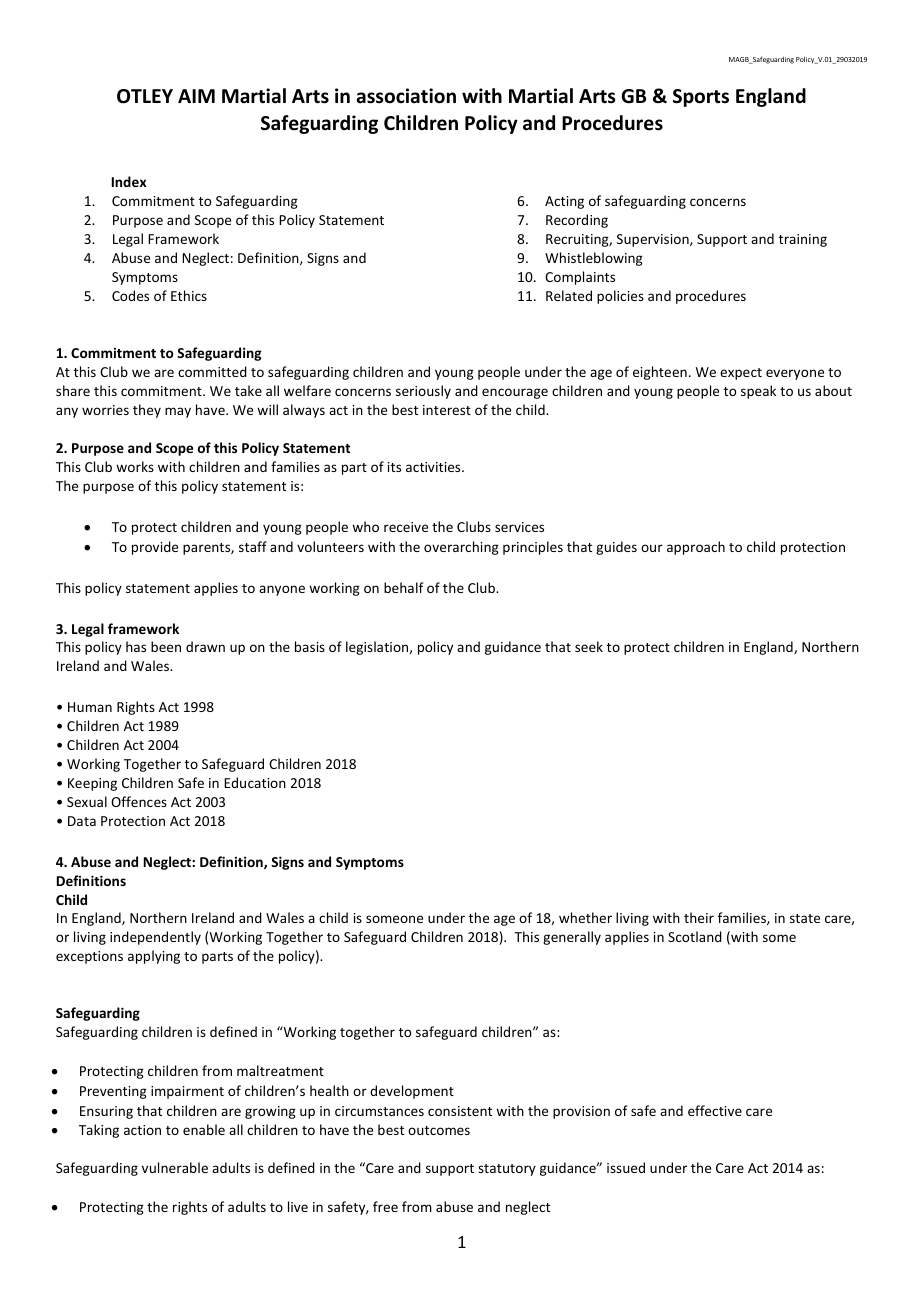 The image size is (924, 1308). Describe the element at coordinates (447, 410) in the document. I see `interest` at that location.
